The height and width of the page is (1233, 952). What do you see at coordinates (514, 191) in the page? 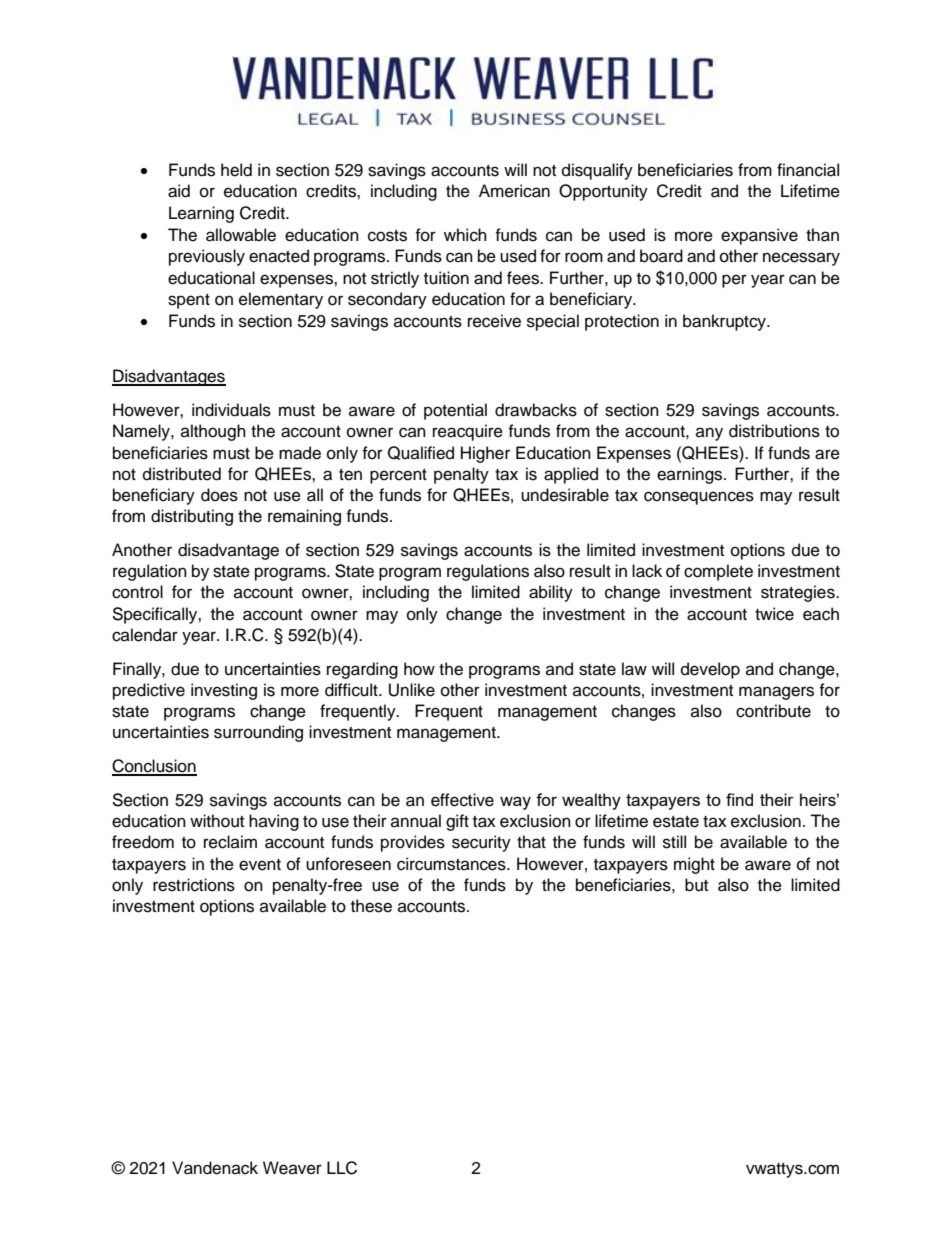
I see `American` at bounding box center [514, 191].
